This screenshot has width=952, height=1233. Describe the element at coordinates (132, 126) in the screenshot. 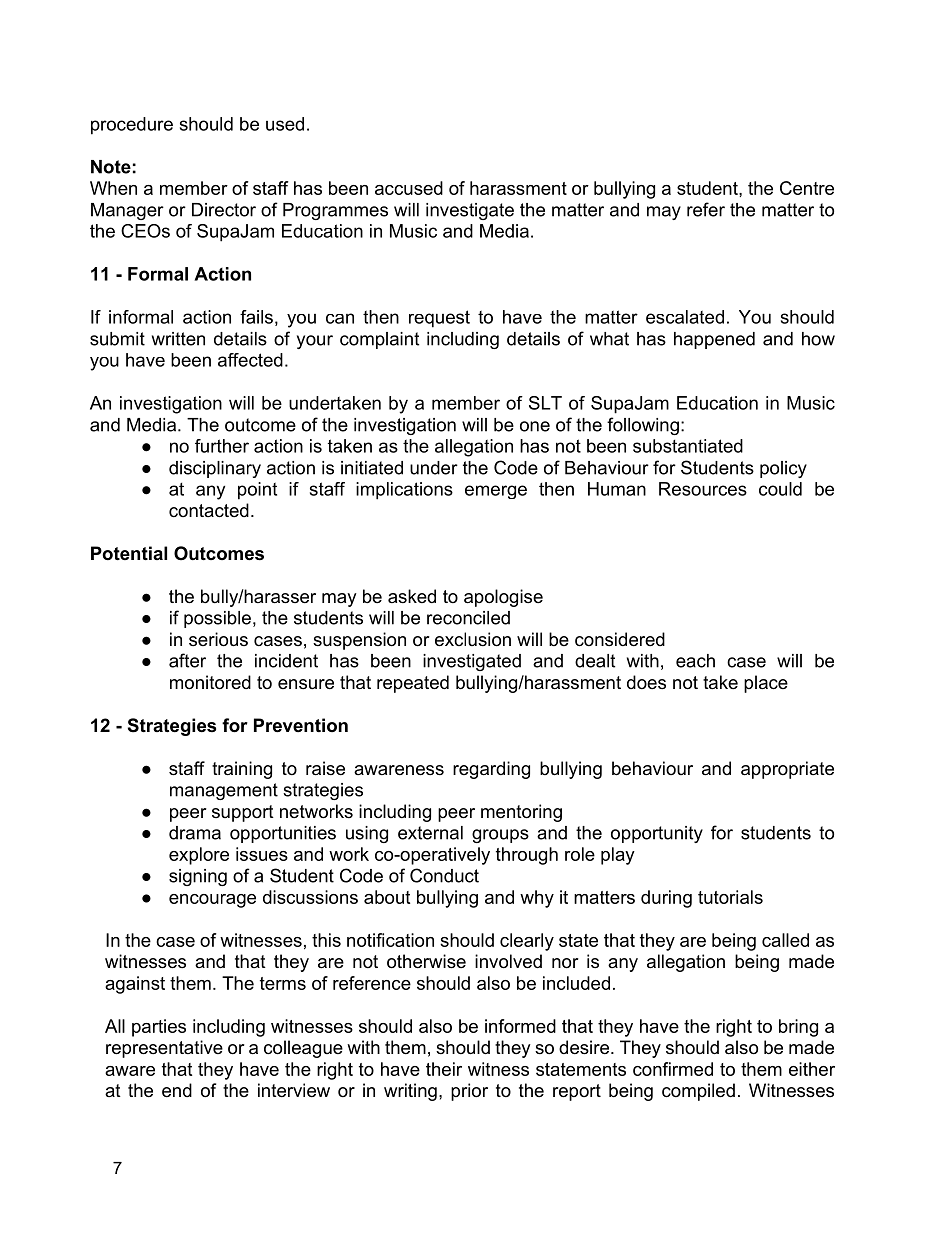

I see `procedure` at that location.
